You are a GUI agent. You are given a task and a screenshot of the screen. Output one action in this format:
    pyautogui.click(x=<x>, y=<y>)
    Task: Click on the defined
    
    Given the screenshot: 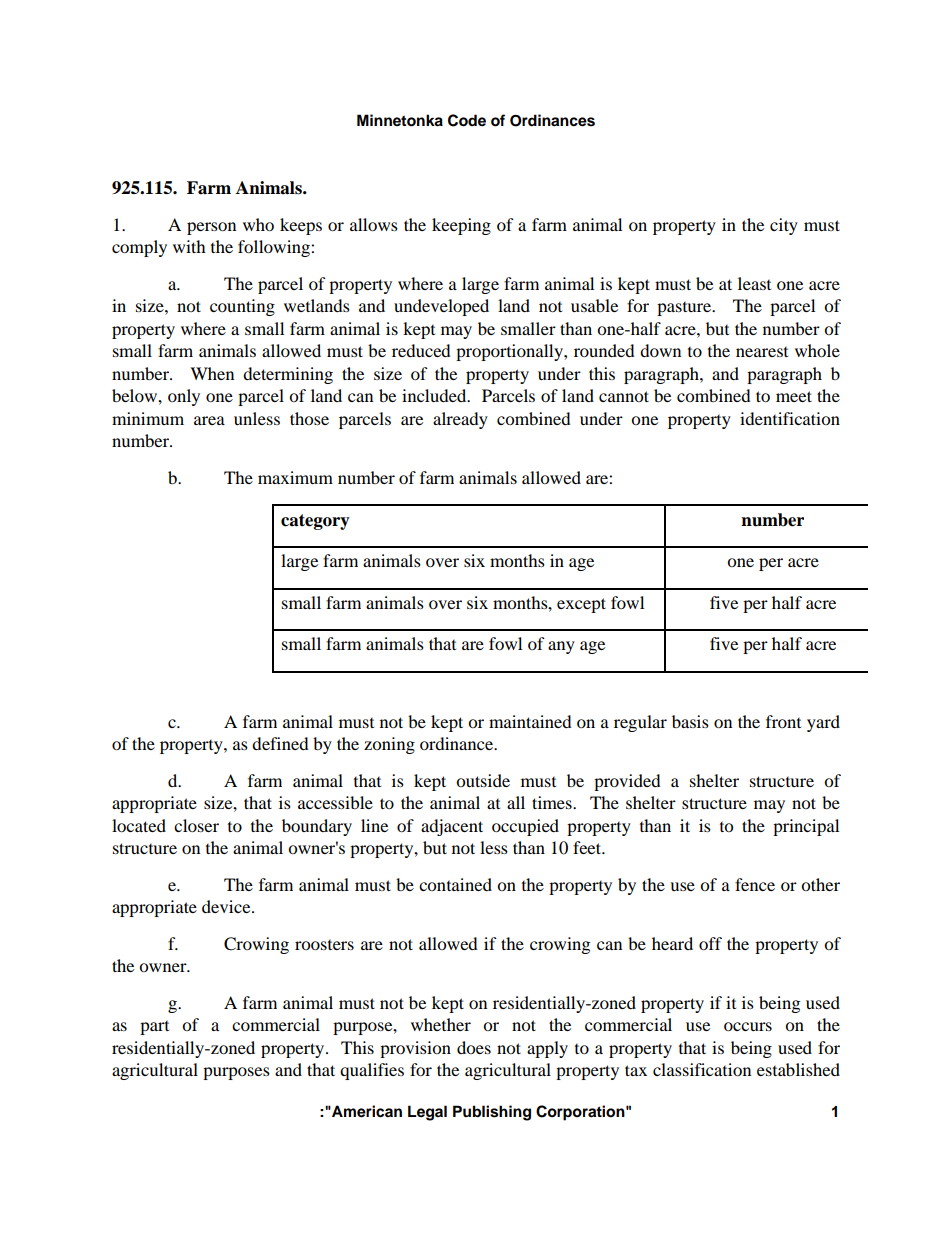 What is the action you would take?
    pyautogui.click(x=280, y=743)
